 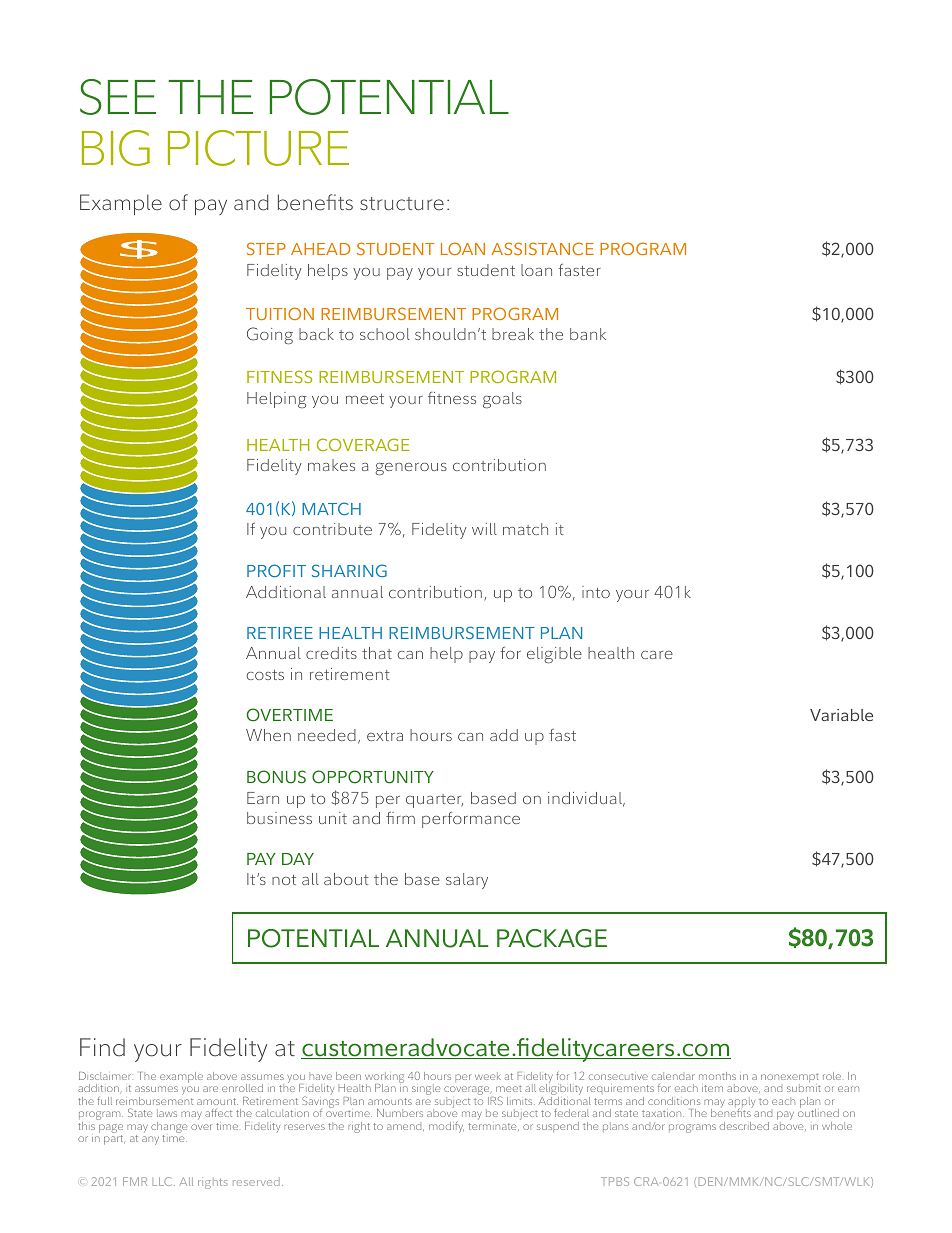 What do you see at coordinates (116, 148) in the screenshot?
I see `BIG` at bounding box center [116, 148].
